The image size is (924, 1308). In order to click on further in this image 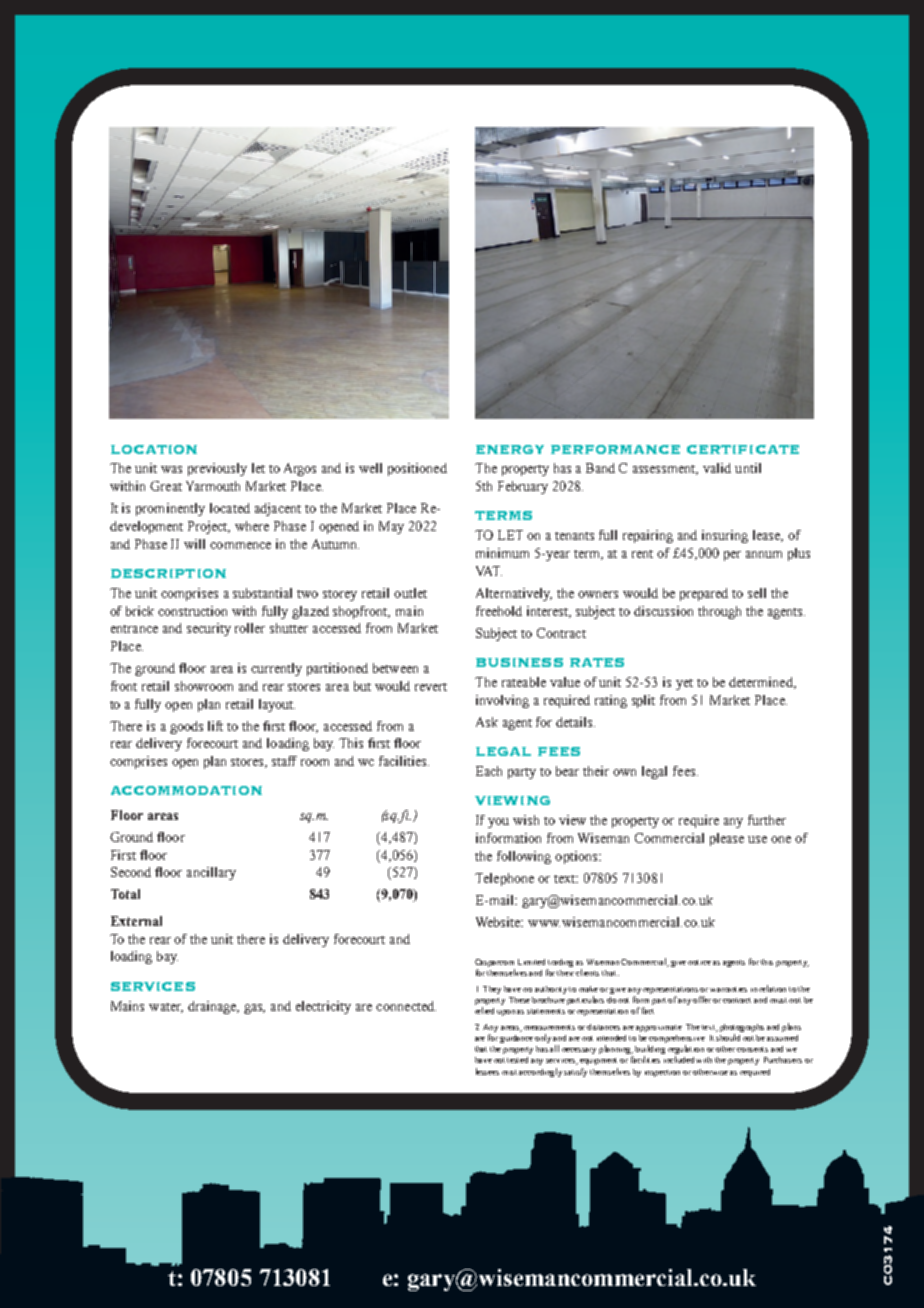, I will do `click(767, 820)`.
